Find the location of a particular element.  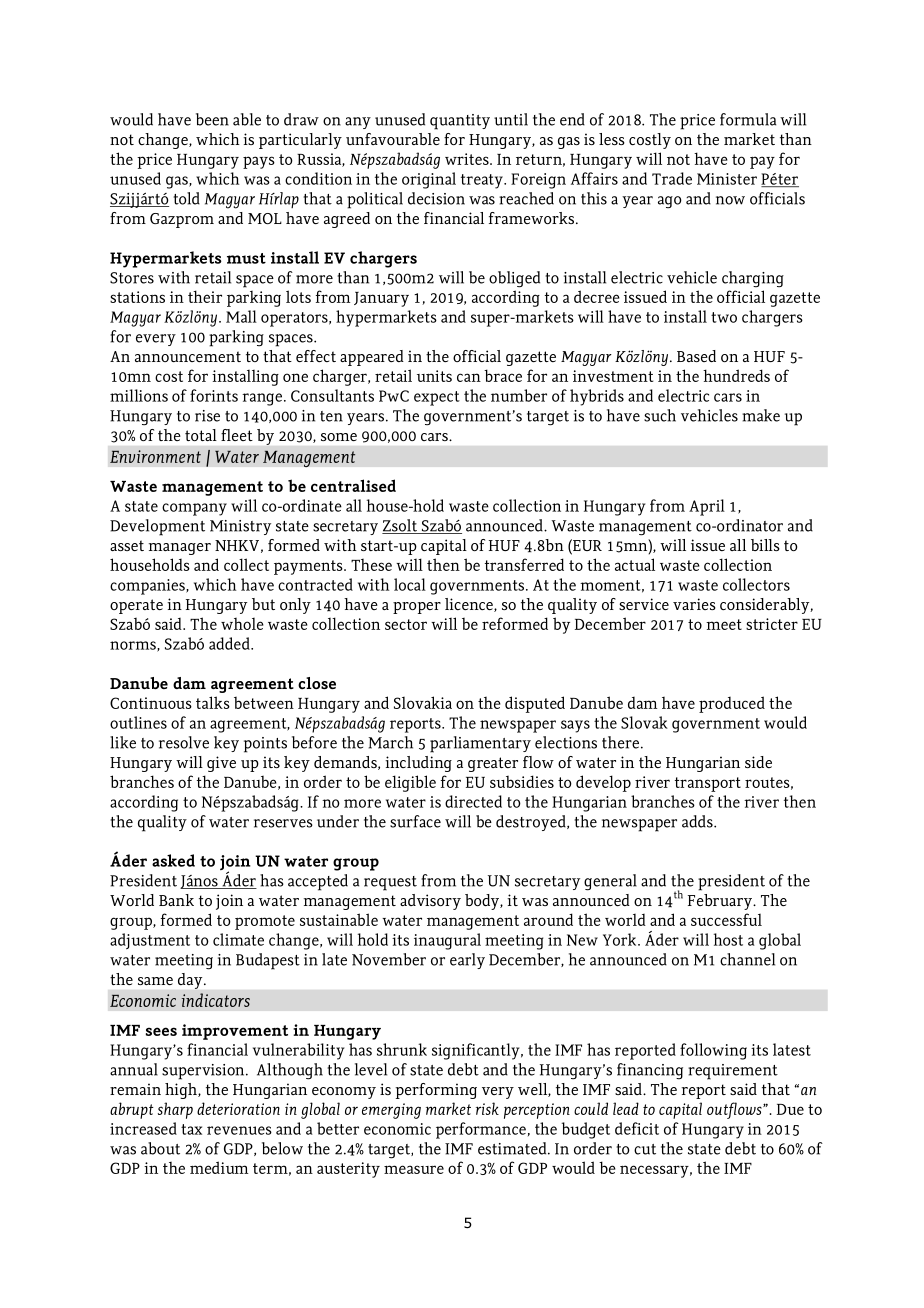

been is located at coordinates (212, 119).
